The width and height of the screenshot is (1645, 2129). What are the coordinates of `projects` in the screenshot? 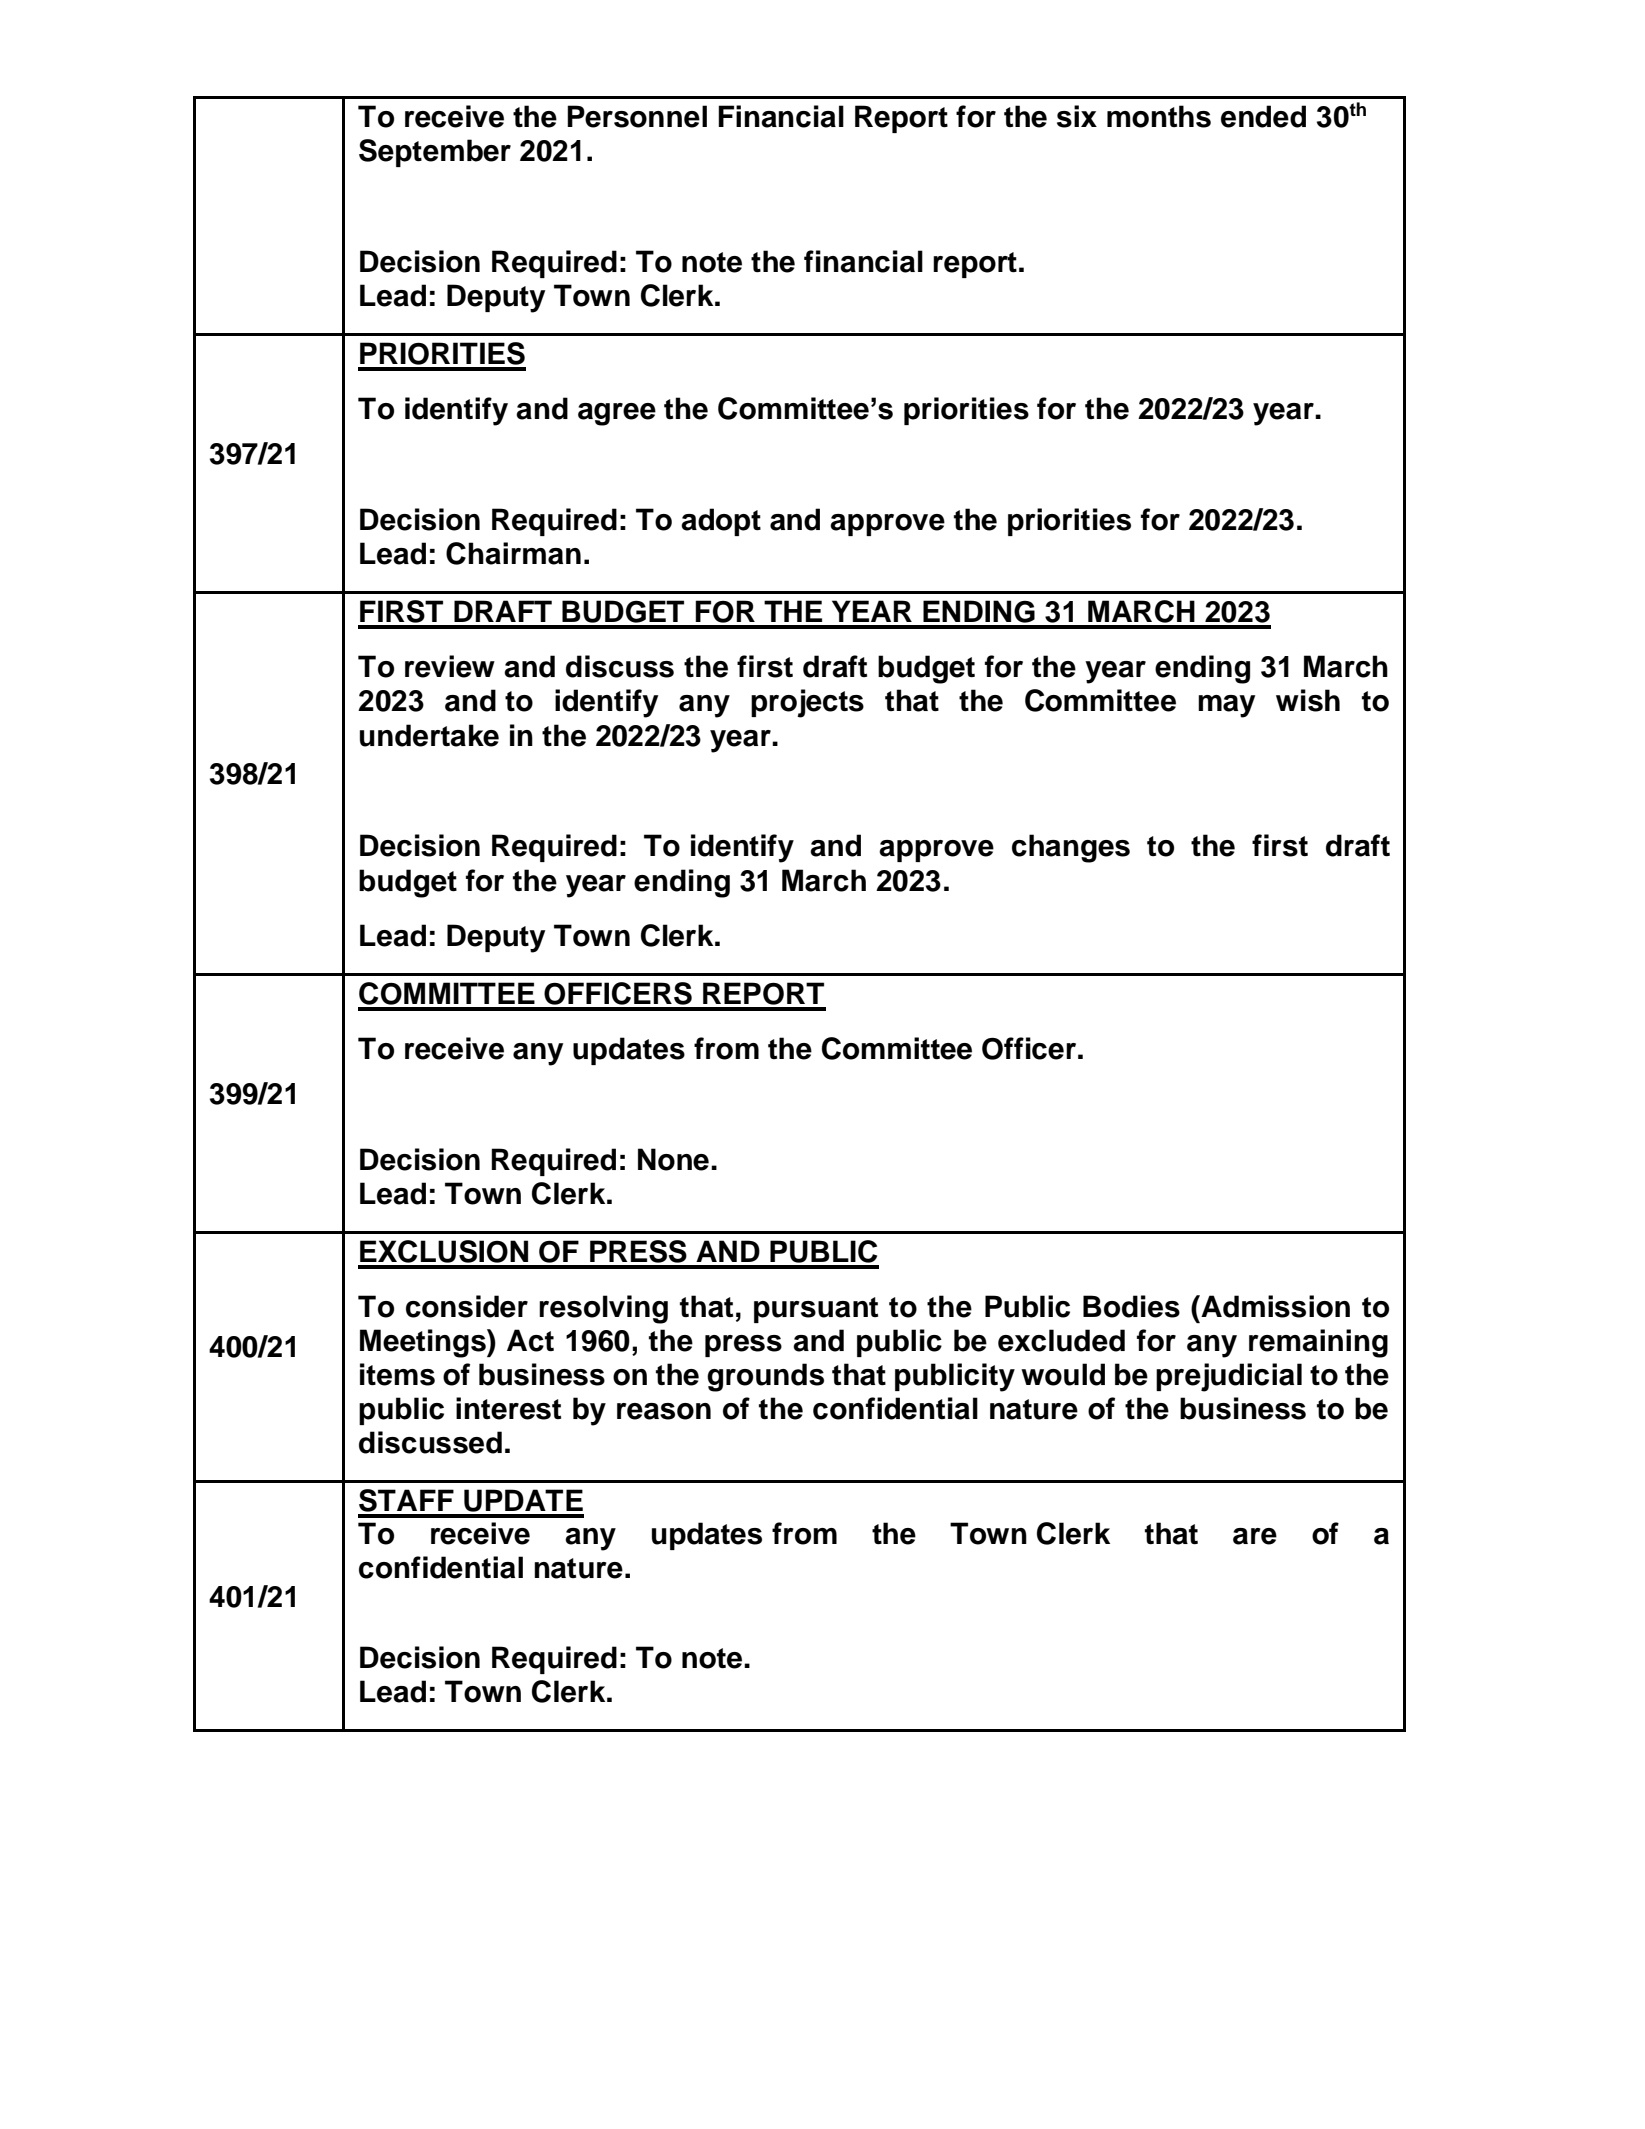 It's located at (807, 703).
